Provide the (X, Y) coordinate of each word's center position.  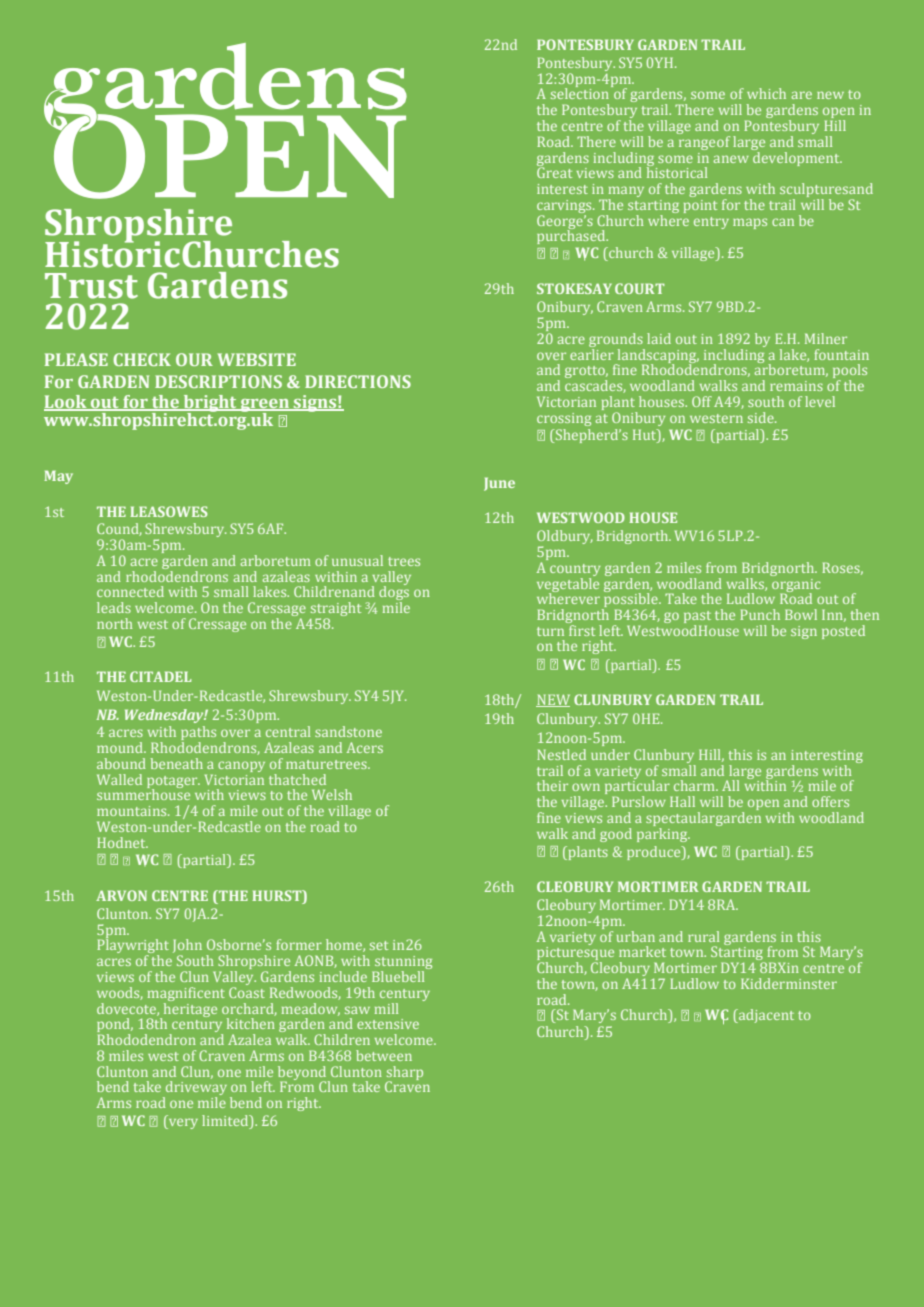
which (766, 93)
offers (830, 801)
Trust (91, 286)
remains (796, 386)
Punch (760, 614)
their (552, 785)
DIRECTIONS (358, 381)
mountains (133, 811)
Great (554, 171)
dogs (394, 593)
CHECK (142, 359)
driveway (195, 1089)
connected (130, 591)
